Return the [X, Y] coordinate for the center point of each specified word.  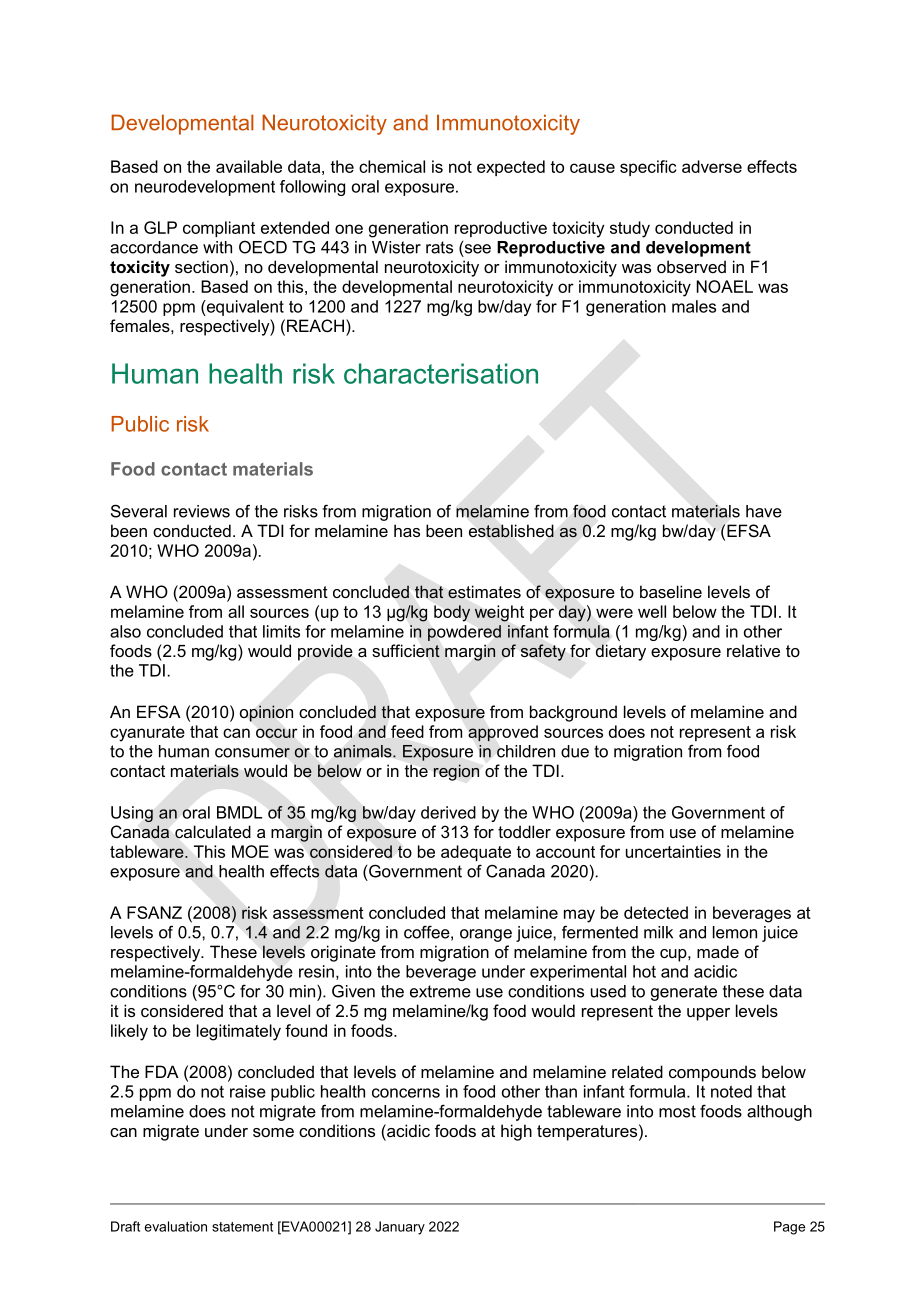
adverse [712, 166]
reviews [202, 511]
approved [503, 733]
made [718, 951]
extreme [440, 991]
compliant [219, 229]
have [764, 511]
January [400, 1228]
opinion [266, 713]
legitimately [239, 1032]
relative [753, 650]
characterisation [441, 373]
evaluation [176, 1226]
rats [439, 247]
